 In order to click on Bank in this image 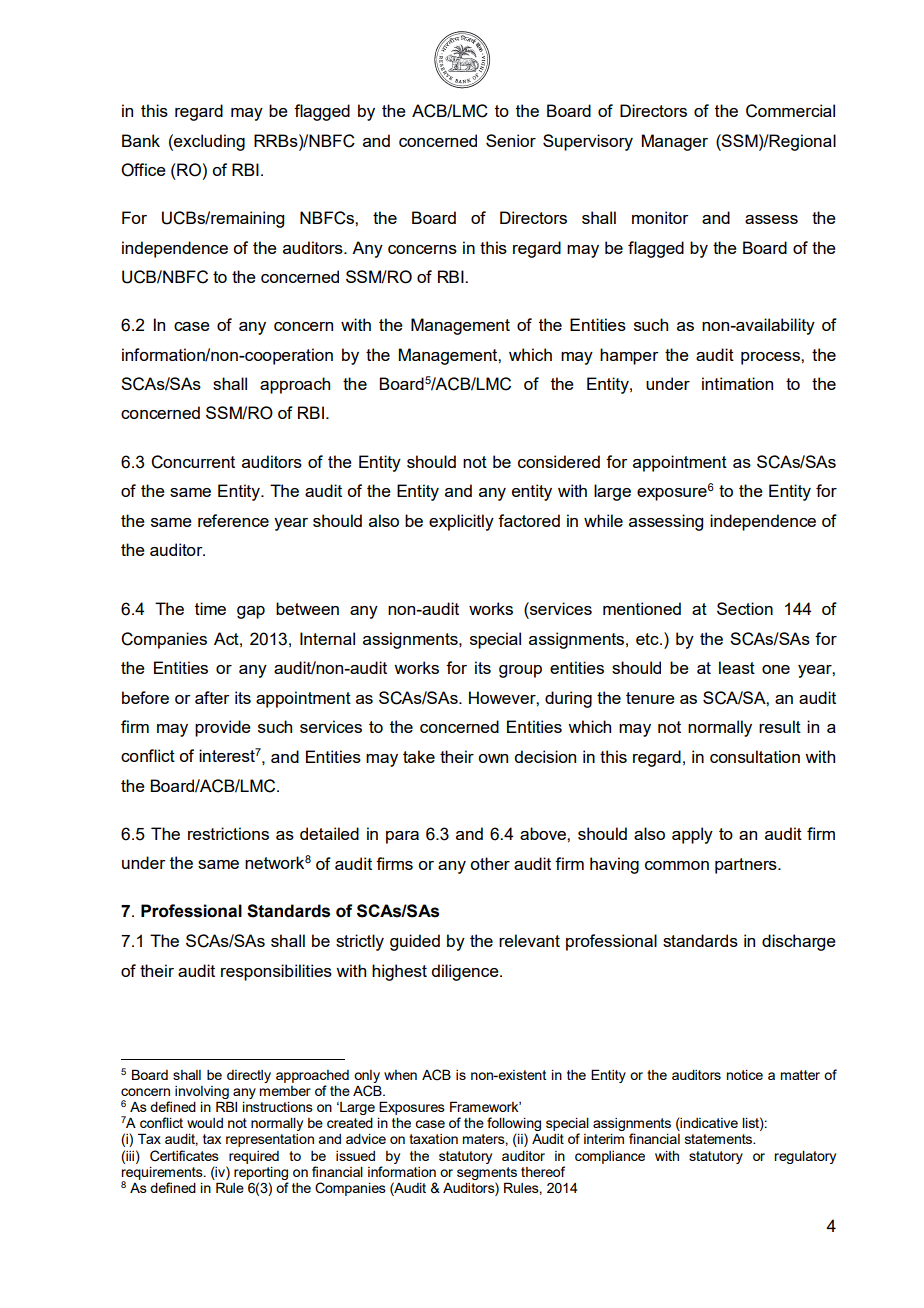, I will do `click(141, 140)`.
